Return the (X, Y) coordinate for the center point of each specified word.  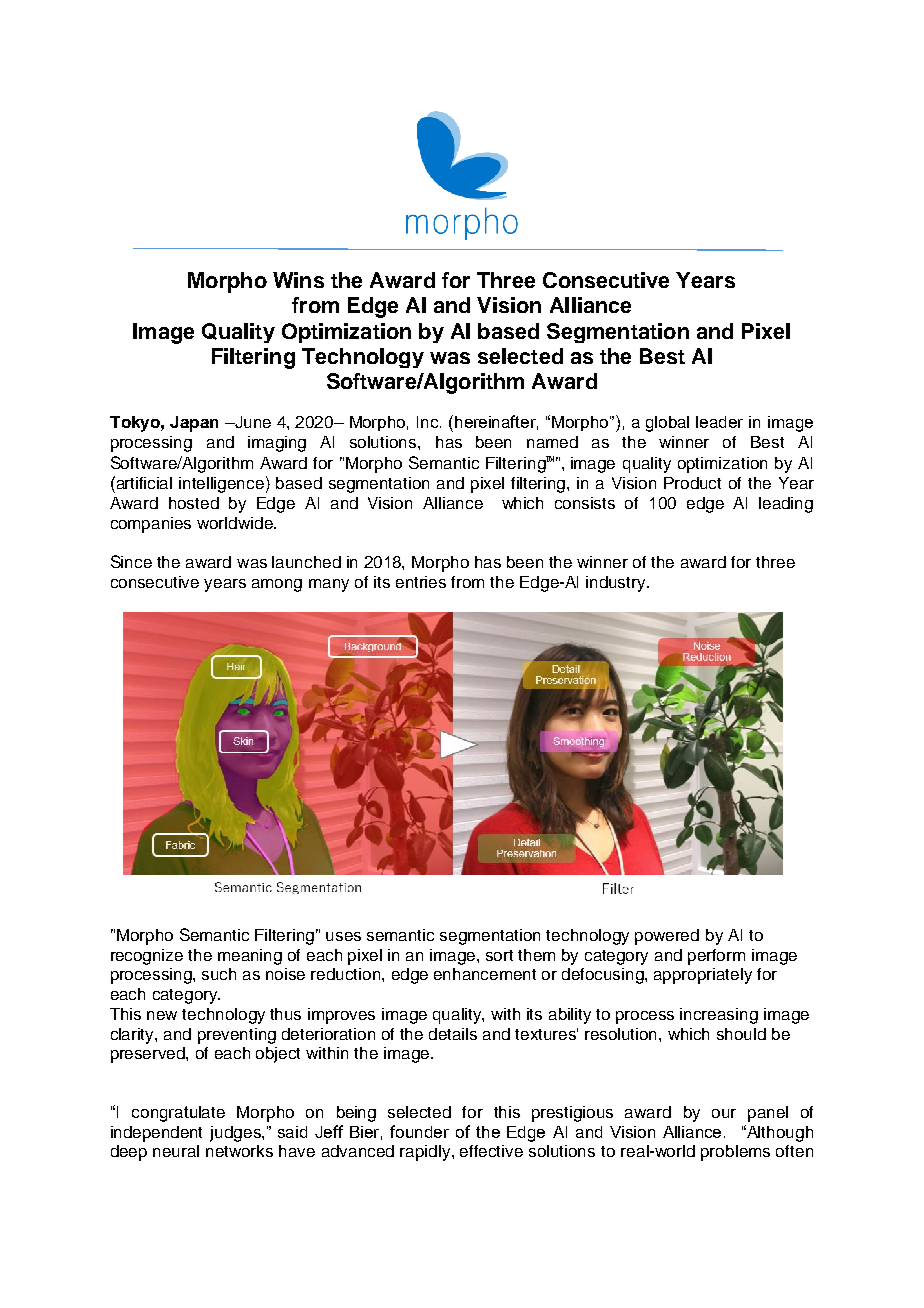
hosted (194, 503)
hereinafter (496, 422)
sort (499, 955)
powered (667, 937)
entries (421, 582)
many (329, 585)
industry (617, 584)
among (277, 585)
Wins (298, 280)
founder (419, 1131)
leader (719, 422)
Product (692, 483)
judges (236, 1134)
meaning (250, 957)
